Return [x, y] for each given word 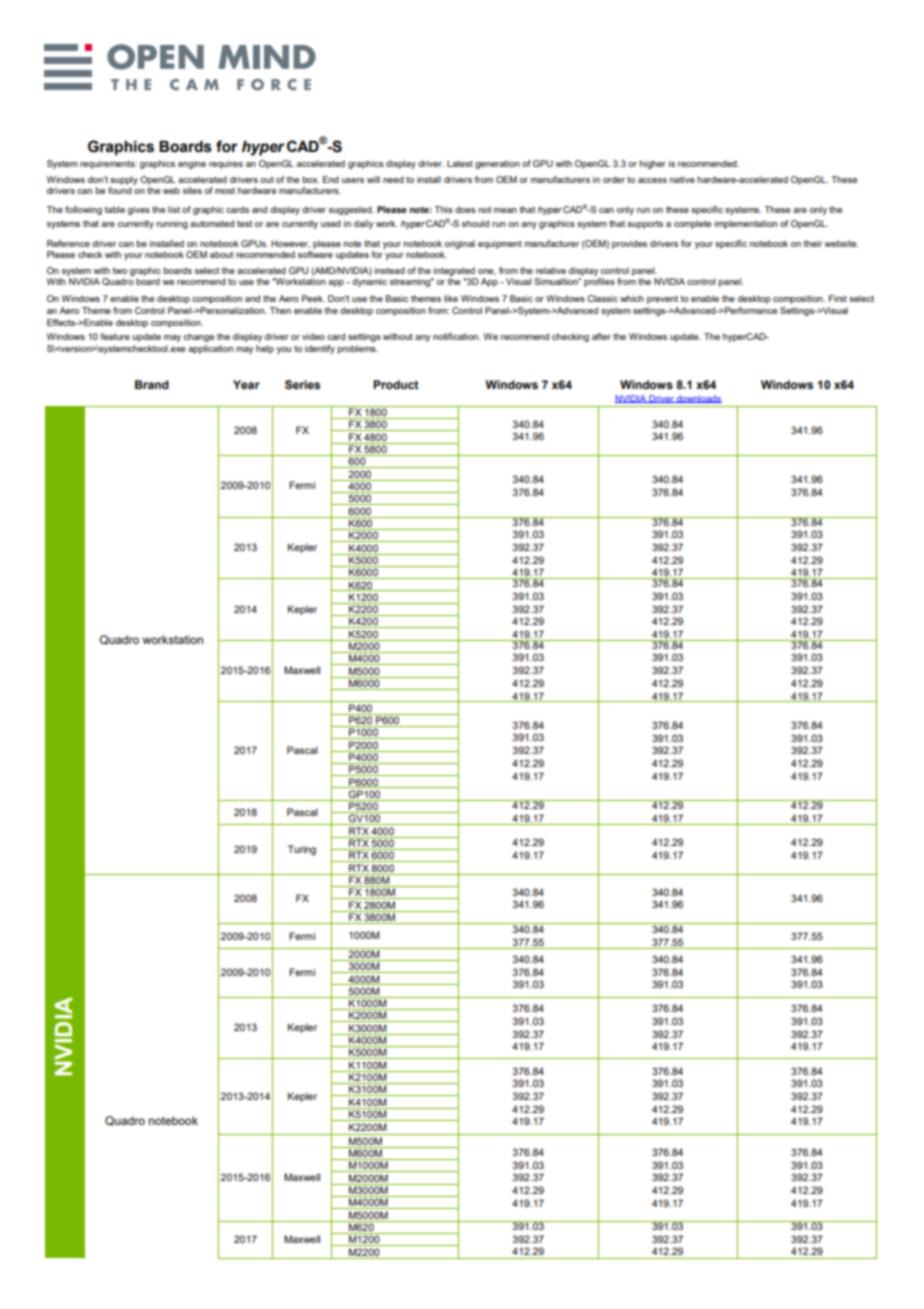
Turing [302, 850]
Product [396, 384]
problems [358, 349]
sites [192, 190]
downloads [698, 399]
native [682, 179]
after [601, 336]
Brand [152, 384]
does [465, 209]
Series [302, 385]
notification [456, 336]
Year [246, 384]
